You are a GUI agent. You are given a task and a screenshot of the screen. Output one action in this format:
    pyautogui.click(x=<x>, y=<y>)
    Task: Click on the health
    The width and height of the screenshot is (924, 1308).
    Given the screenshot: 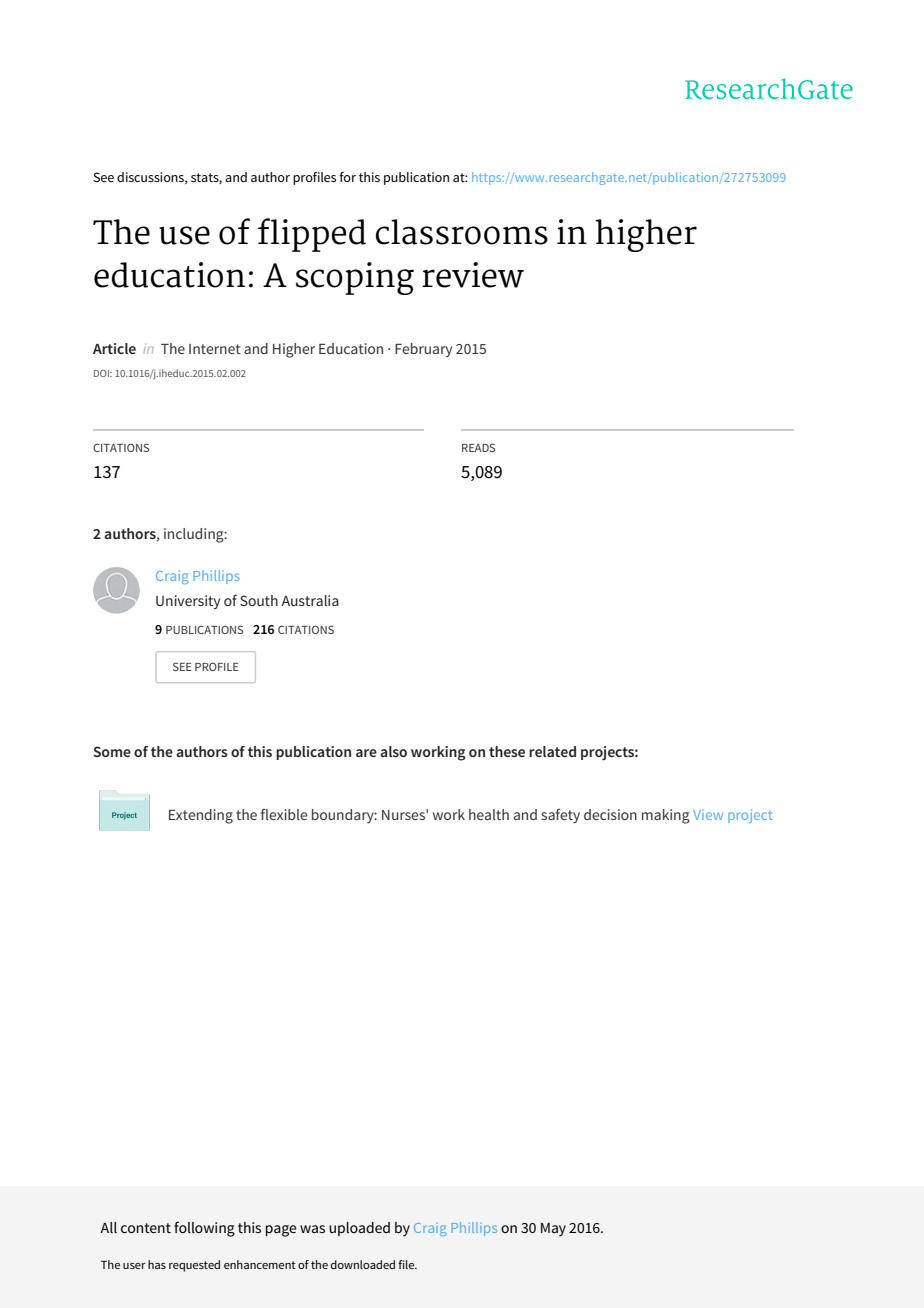 What is the action you would take?
    pyautogui.click(x=489, y=814)
